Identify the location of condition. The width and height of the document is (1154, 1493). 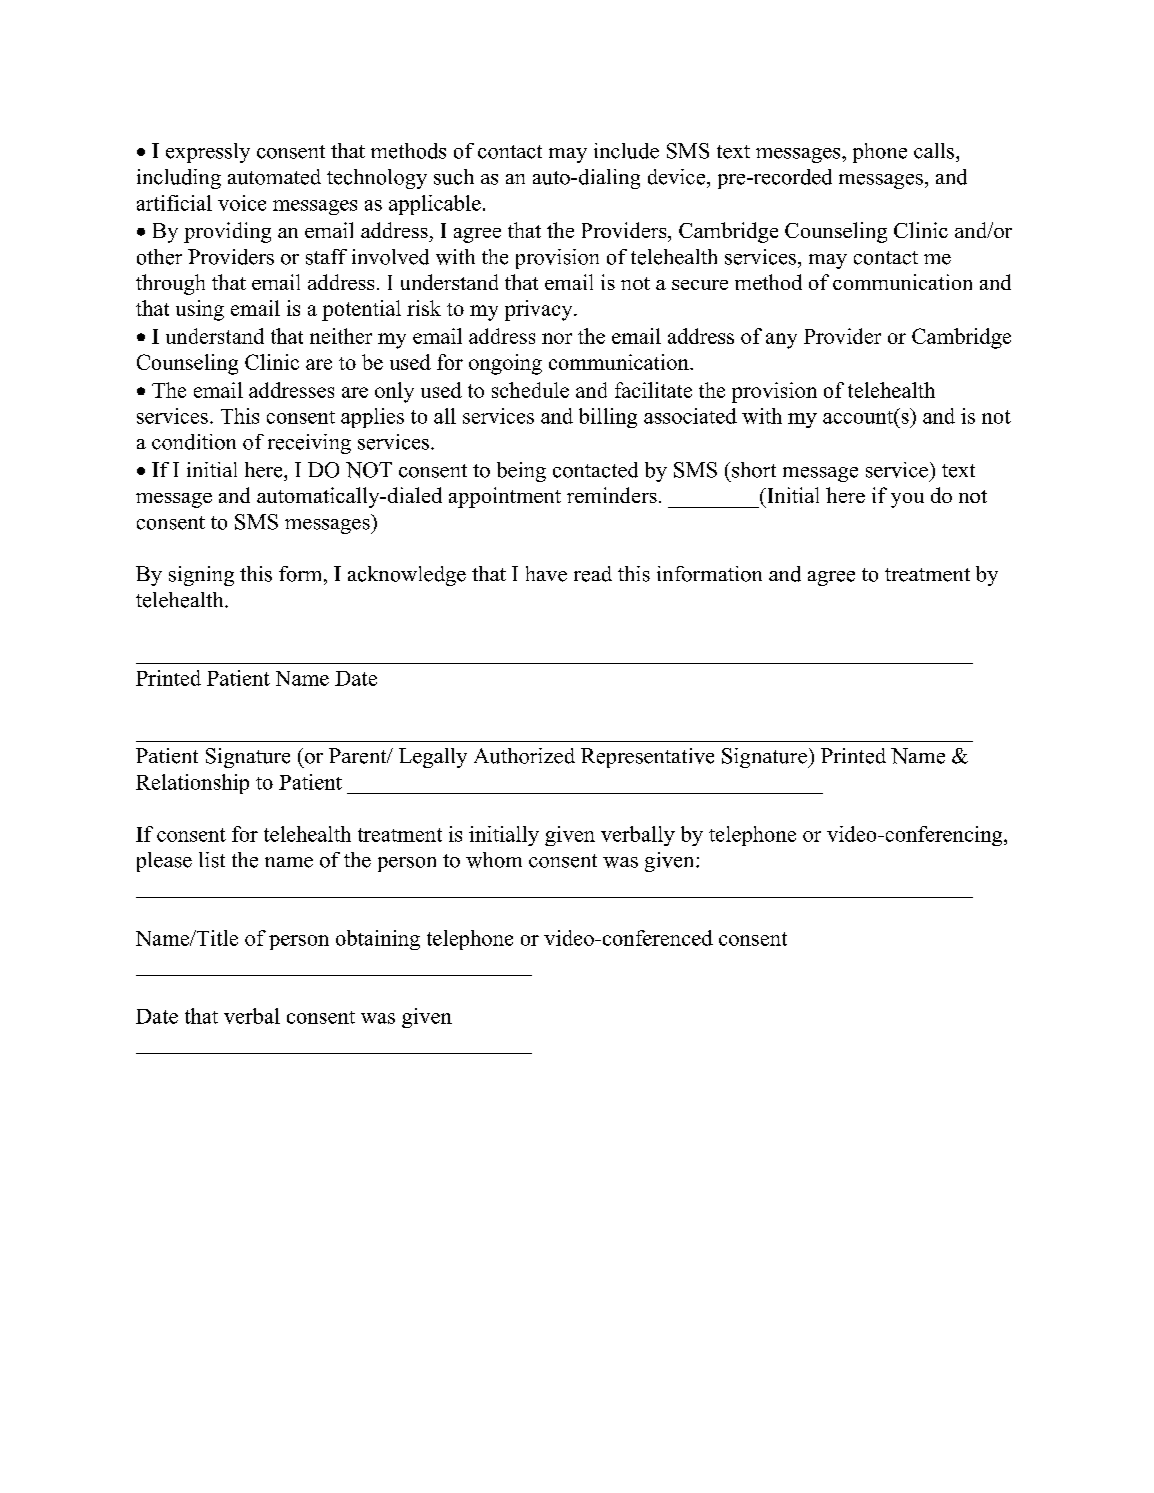
(194, 442).
